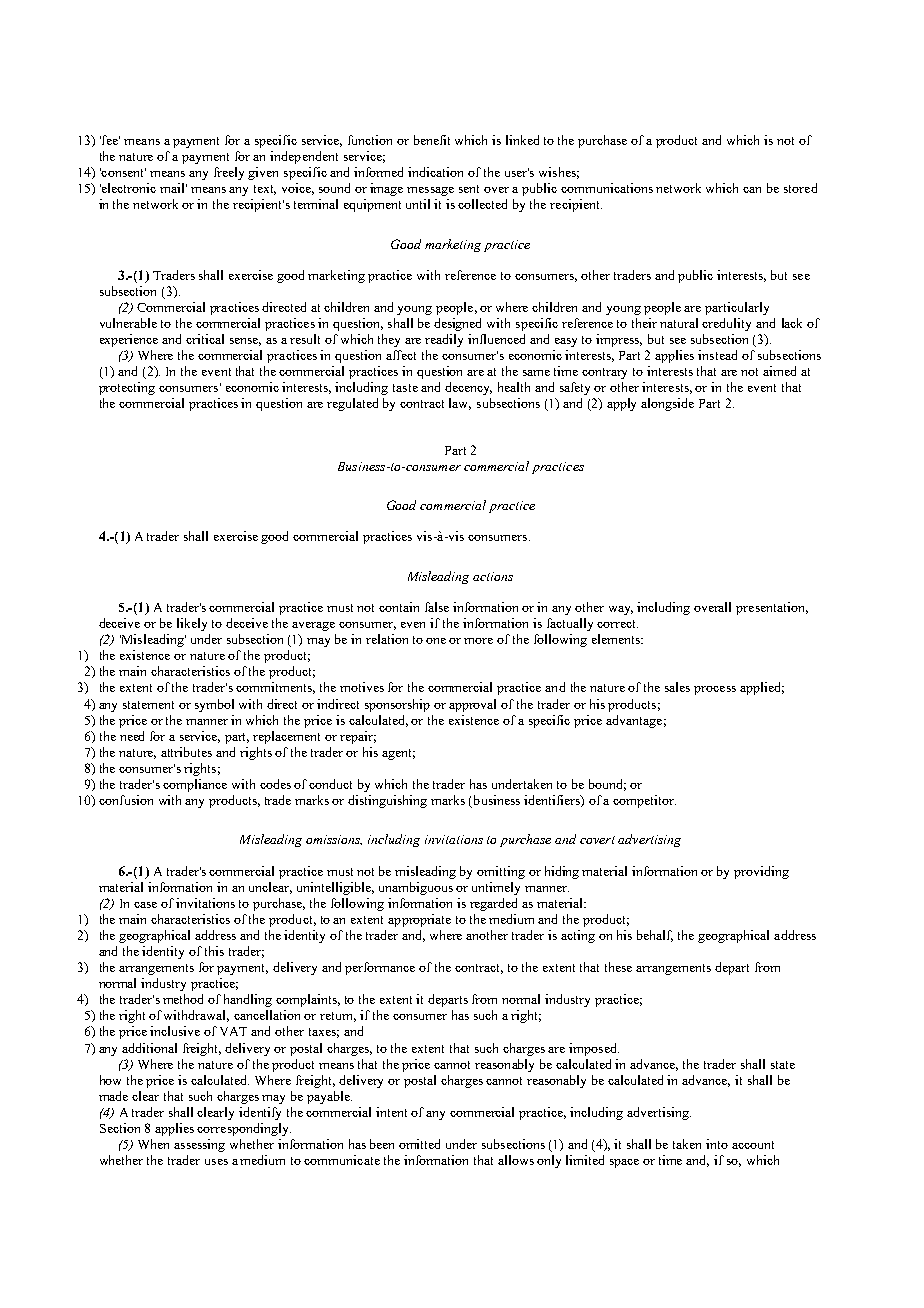  Describe the element at coordinates (667, 404) in the screenshot. I see `alongside` at that location.
